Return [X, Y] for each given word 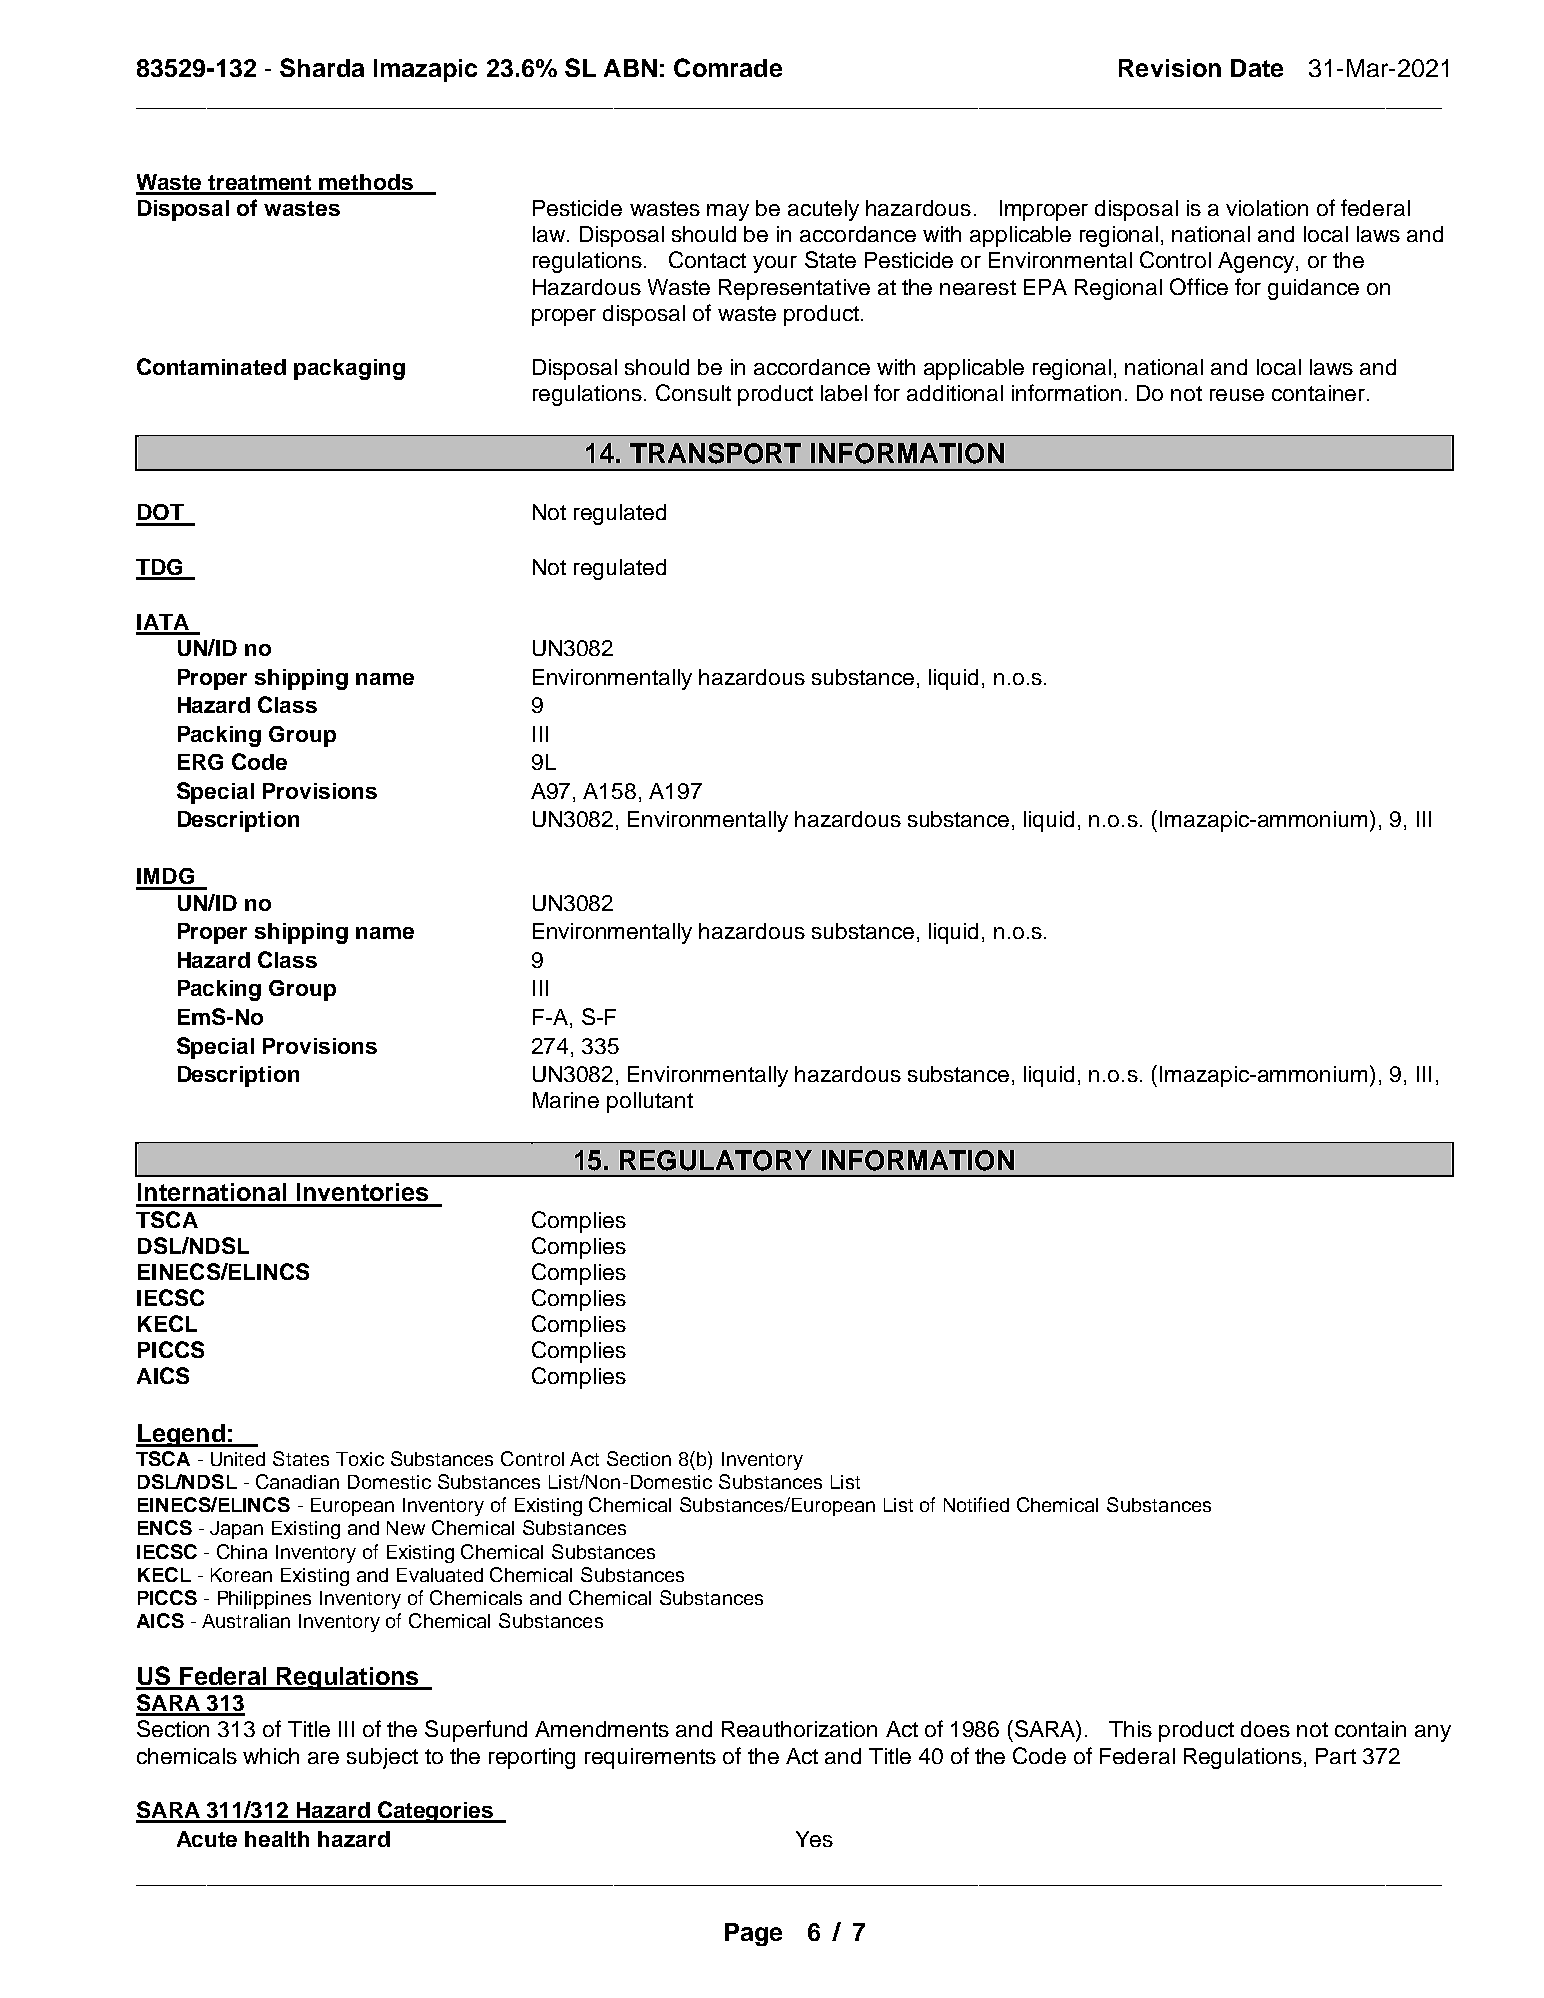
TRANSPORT [715, 453]
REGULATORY [716, 1160]
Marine [566, 1100]
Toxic [360, 1459]
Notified [976, 1504]
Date [1257, 68]
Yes [814, 1839]
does [1265, 1729]
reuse [1237, 395]
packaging [349, 369]
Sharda [322, 67]
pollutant [650, 1102]
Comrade [728, 67]
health [277, 1839]
